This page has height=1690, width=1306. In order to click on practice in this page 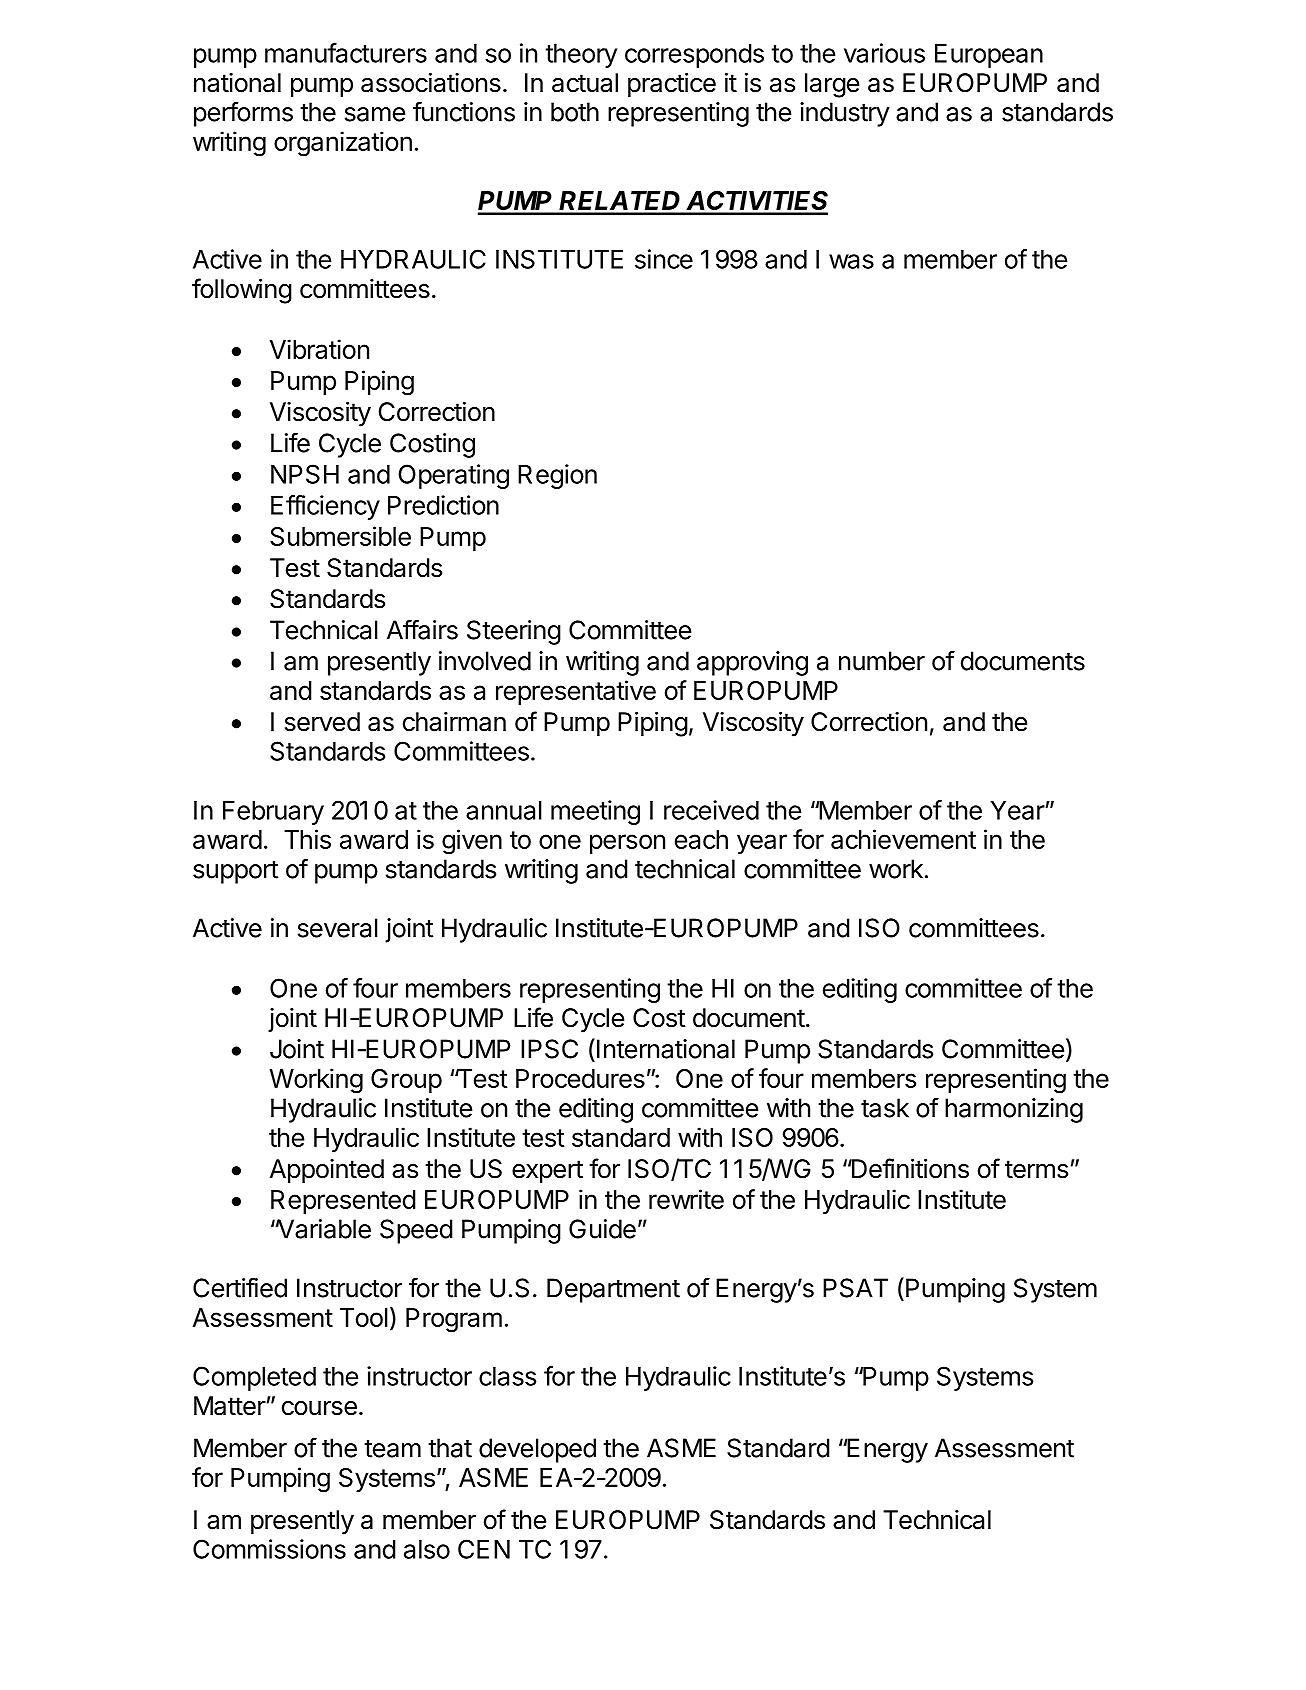, I will do `click(672, 85)`.
